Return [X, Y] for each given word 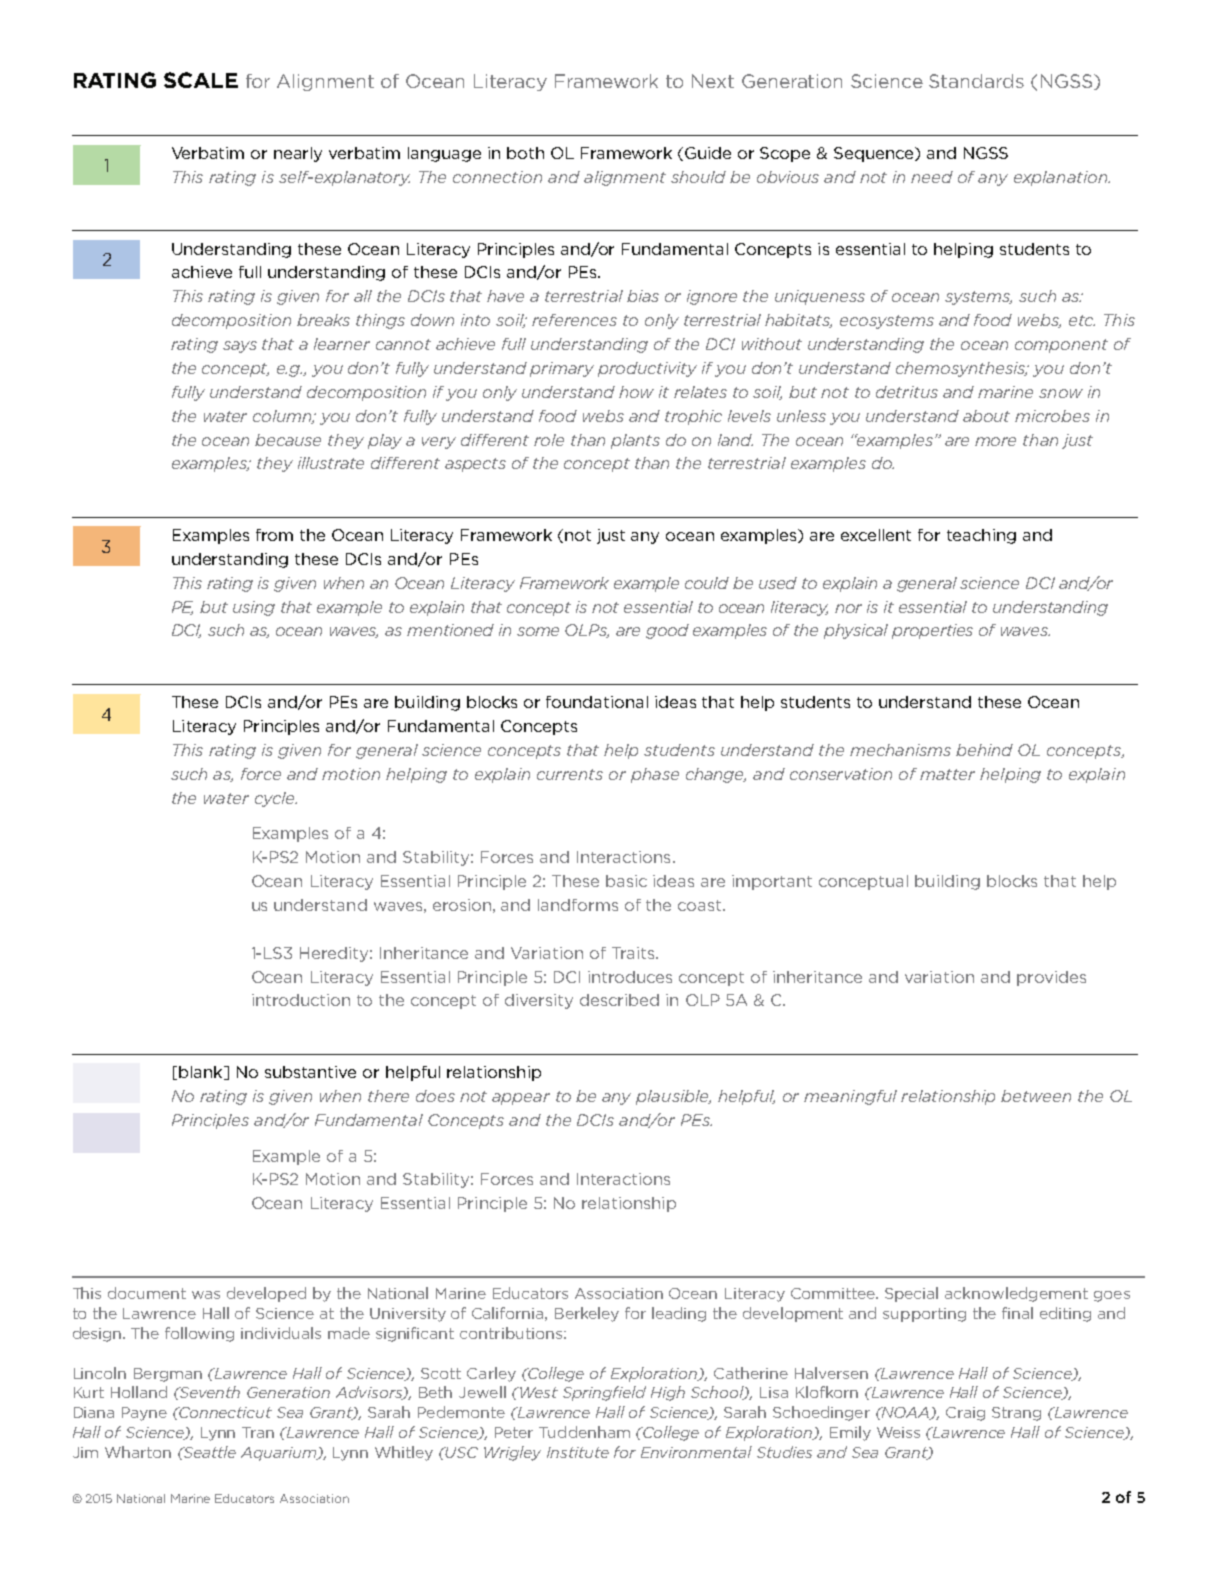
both [525, 153]
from [274, 535]
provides [1051, 978]
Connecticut [225, 1412]
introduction [301, 1000]
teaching [981, 536]
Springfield [604, 1393]
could [707, 583]
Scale [201, 80]
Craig [965, 1414]
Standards [976, 81]
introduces [630, 977]
